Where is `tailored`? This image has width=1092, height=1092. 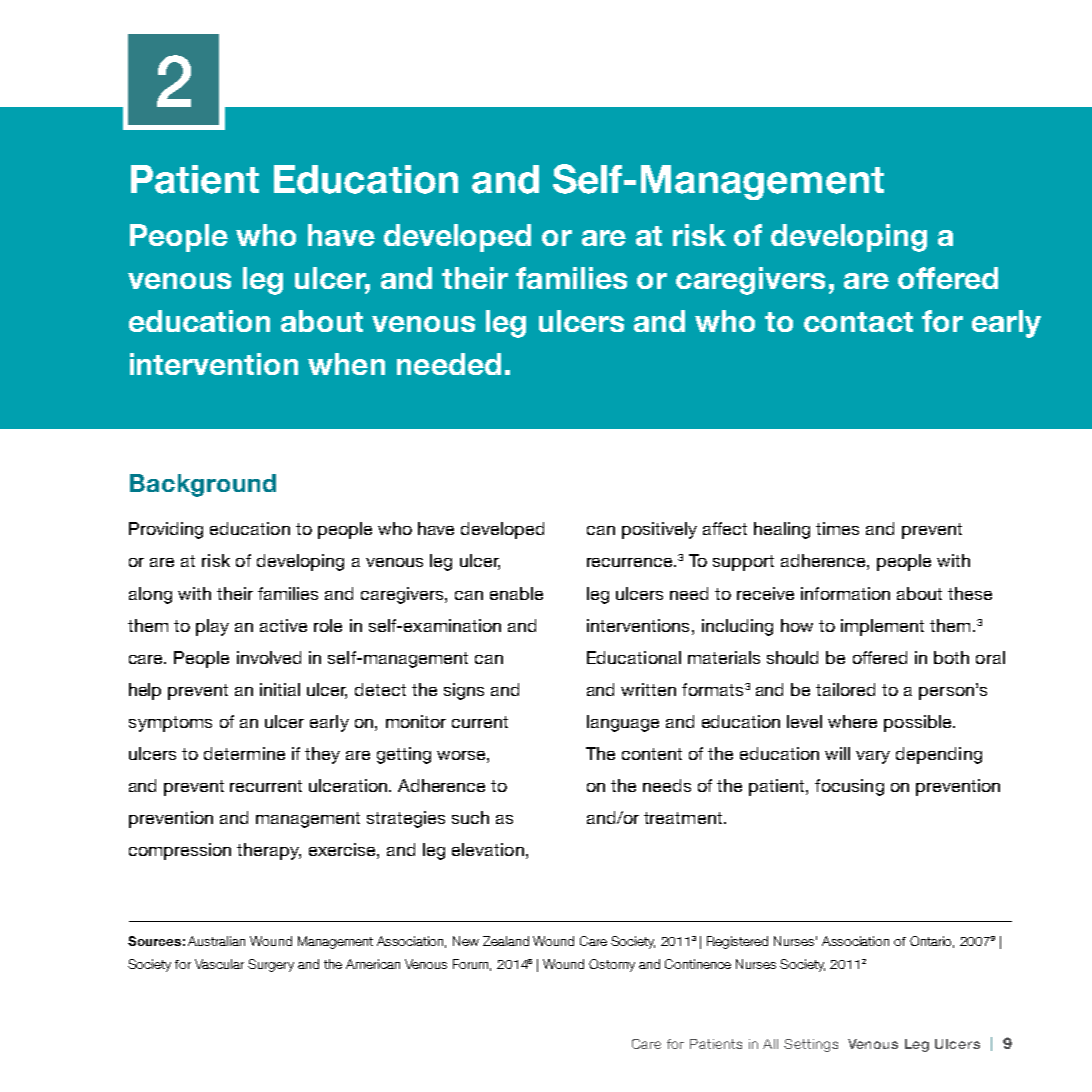 tailored is located at coordinates (845, 689).
